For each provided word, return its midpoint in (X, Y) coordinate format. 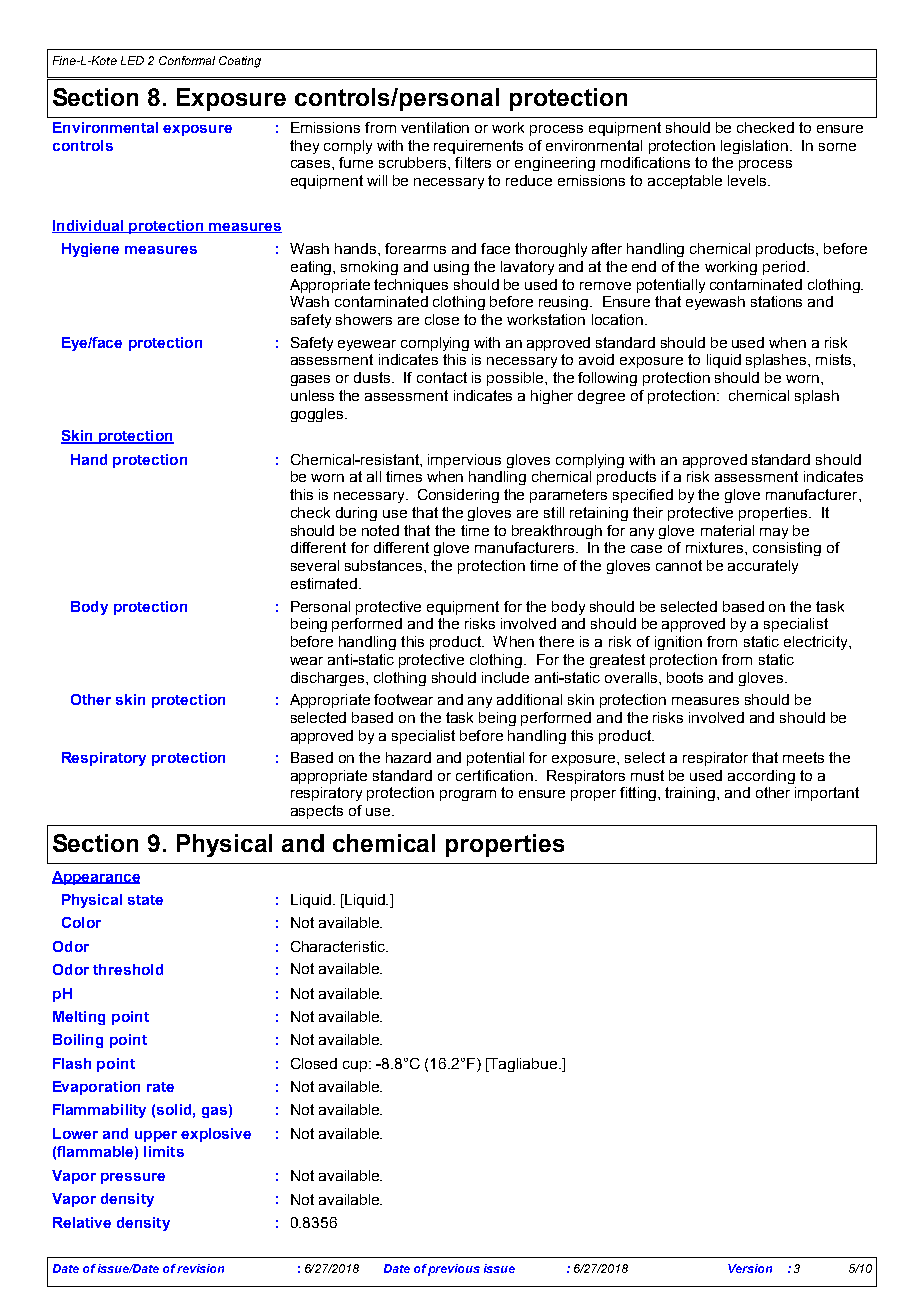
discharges (329, 679)
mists (835, 359)
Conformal (187, 60)
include (505, 677)
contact (442, 377)
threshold (128, 969)
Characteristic (339, 946)
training (691, 794)
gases (310, 380)
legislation (754, 147)
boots (685, 677)
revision (200, 1268)
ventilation (435, 127)
